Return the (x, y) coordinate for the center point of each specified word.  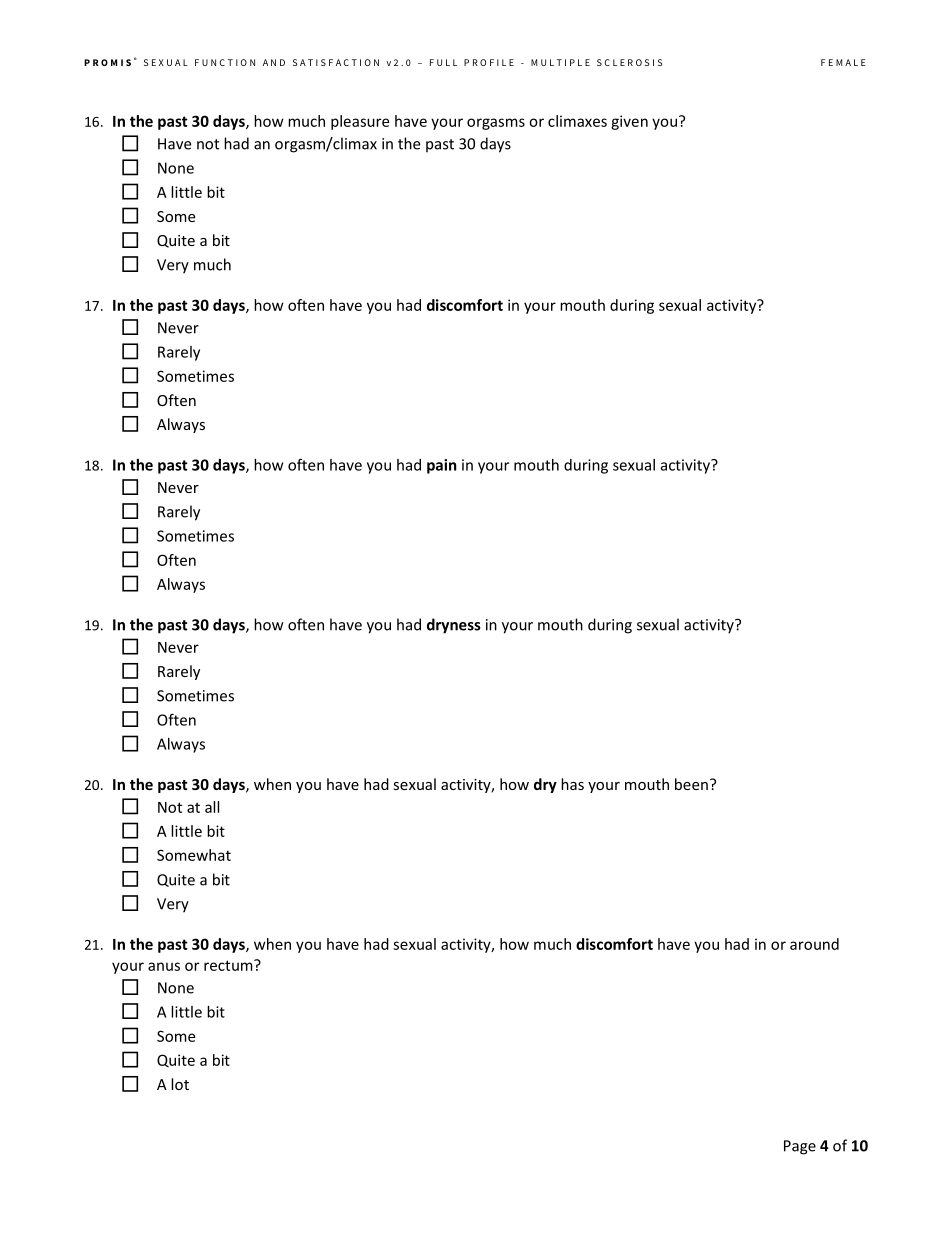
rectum (229, 965)
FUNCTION (225, 62)
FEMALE (843, 62)
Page (800, 1147)
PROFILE (489, 62)
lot (180, 1084)
